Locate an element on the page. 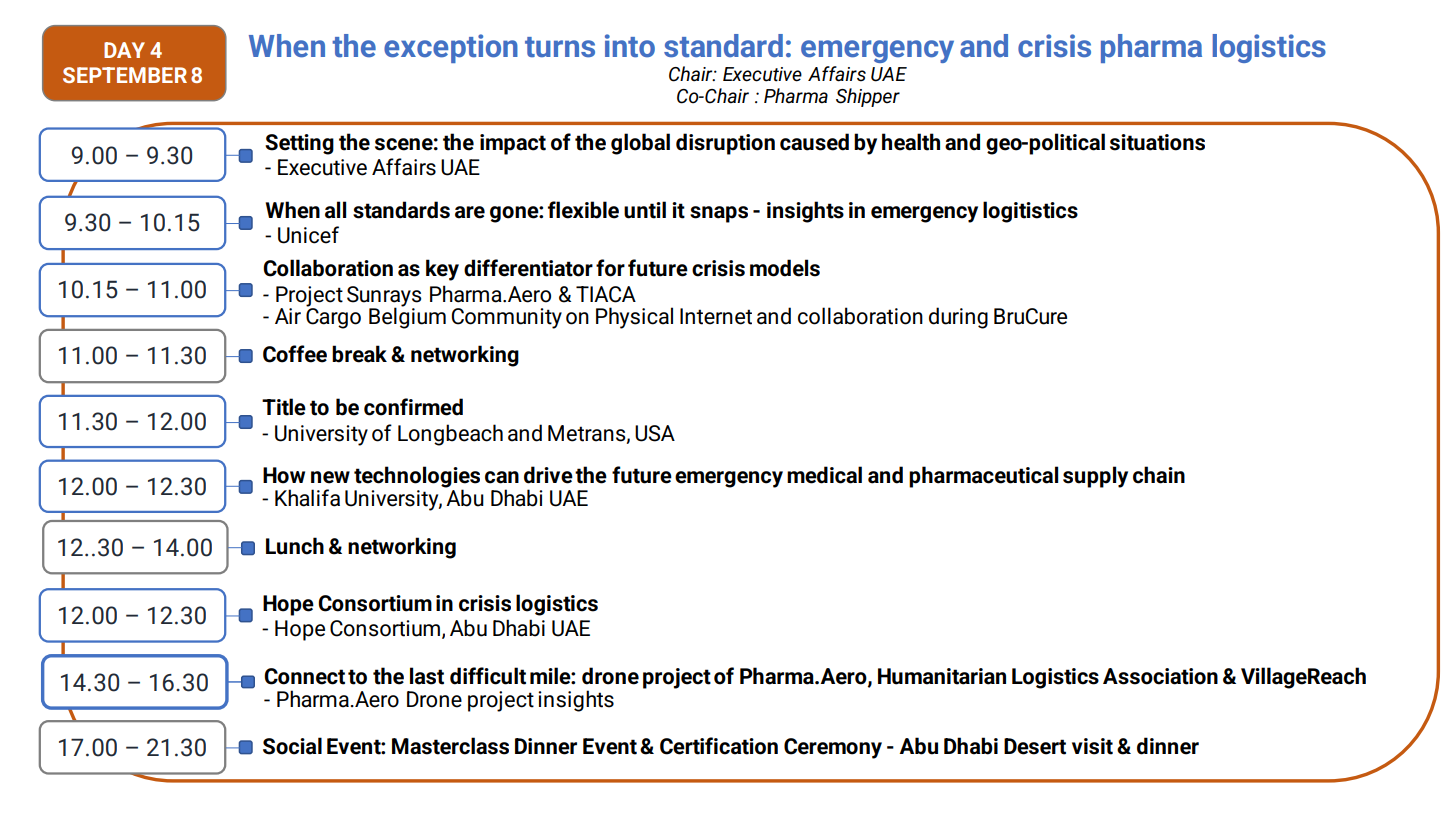 Image resolution: width=1456 pixels, height=819 pixels. until is located at coordinates (645, 210).
